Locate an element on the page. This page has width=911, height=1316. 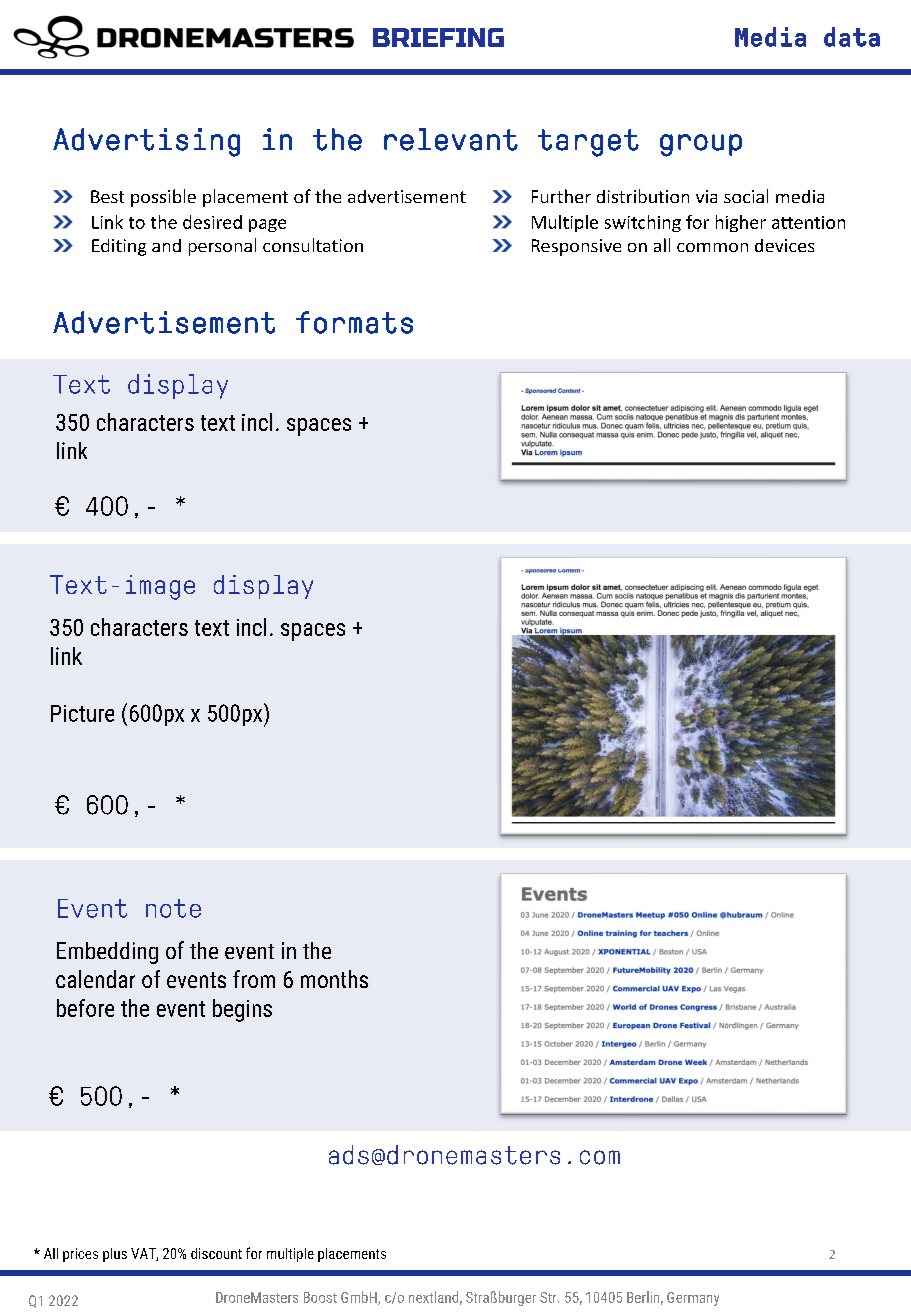
Advertising is located at coordinates (146, 142).
